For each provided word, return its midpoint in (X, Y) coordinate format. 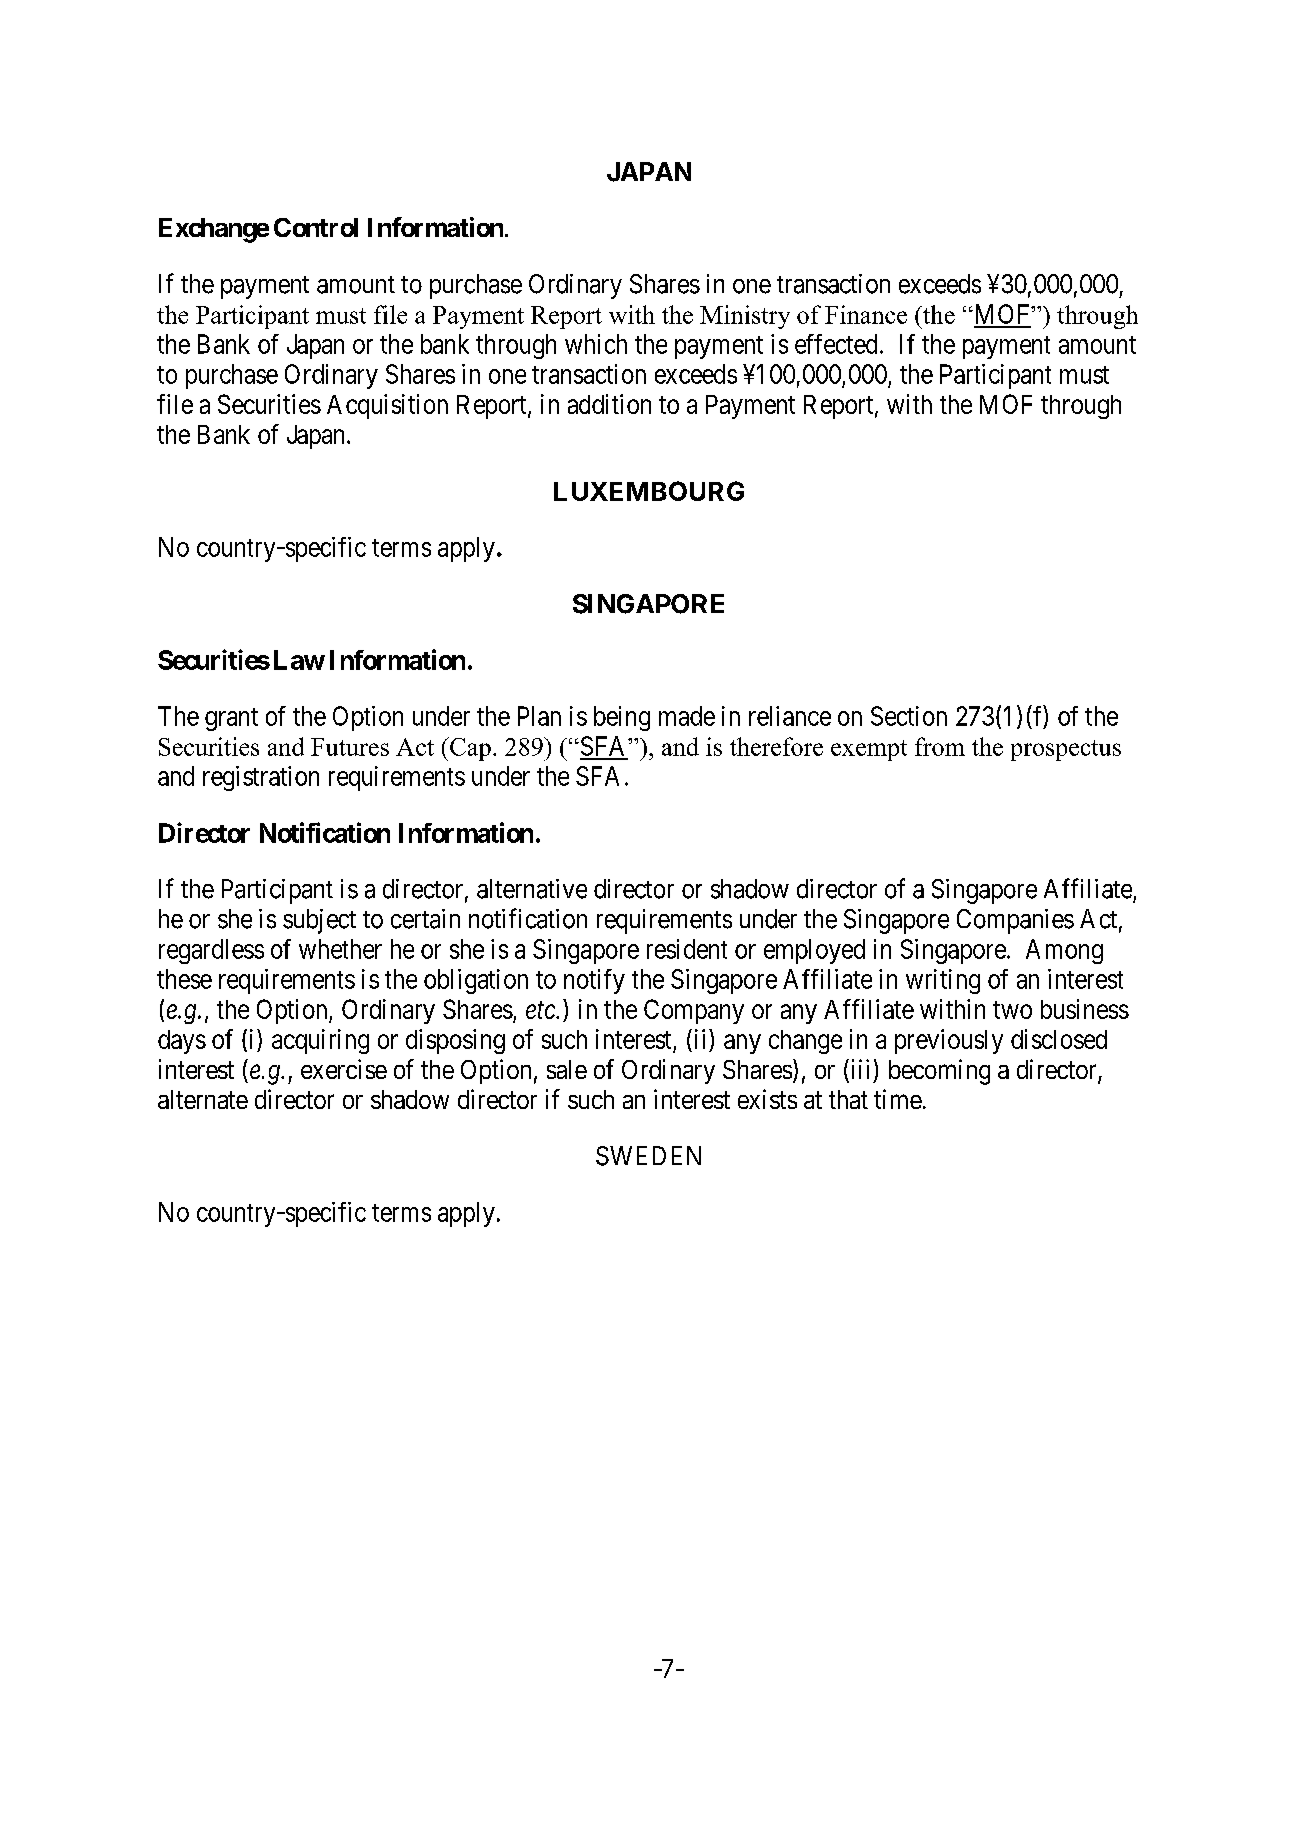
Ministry (745, 317)
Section (909, 716)
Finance (866, 314)
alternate (203, 1099)
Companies (1015, 921)
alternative (532, 889)
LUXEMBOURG (649, 491)
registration (261, 778)
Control (316, 227)
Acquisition (387, 406)
